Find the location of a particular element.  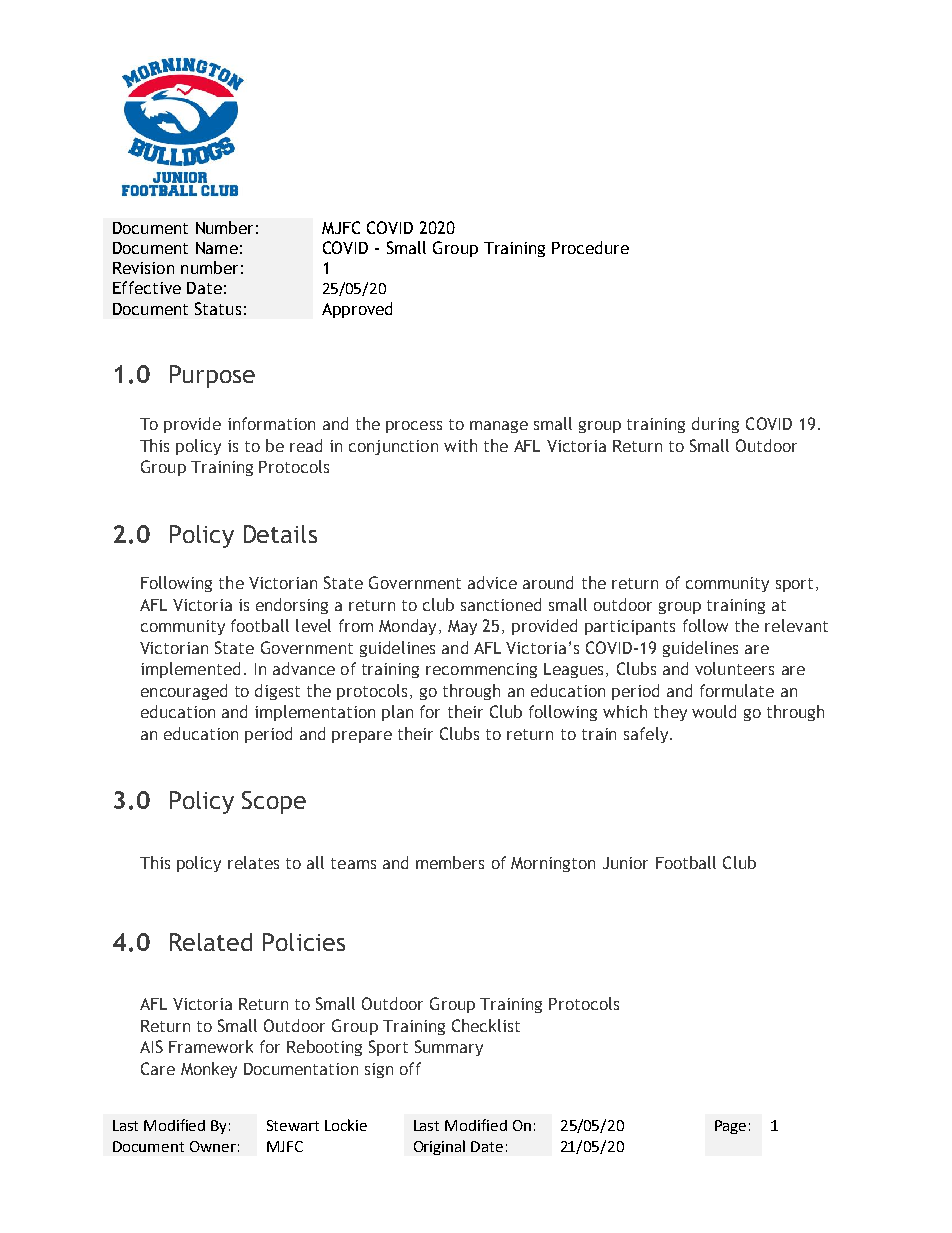

Junior is located at coordinates (625, 863).
